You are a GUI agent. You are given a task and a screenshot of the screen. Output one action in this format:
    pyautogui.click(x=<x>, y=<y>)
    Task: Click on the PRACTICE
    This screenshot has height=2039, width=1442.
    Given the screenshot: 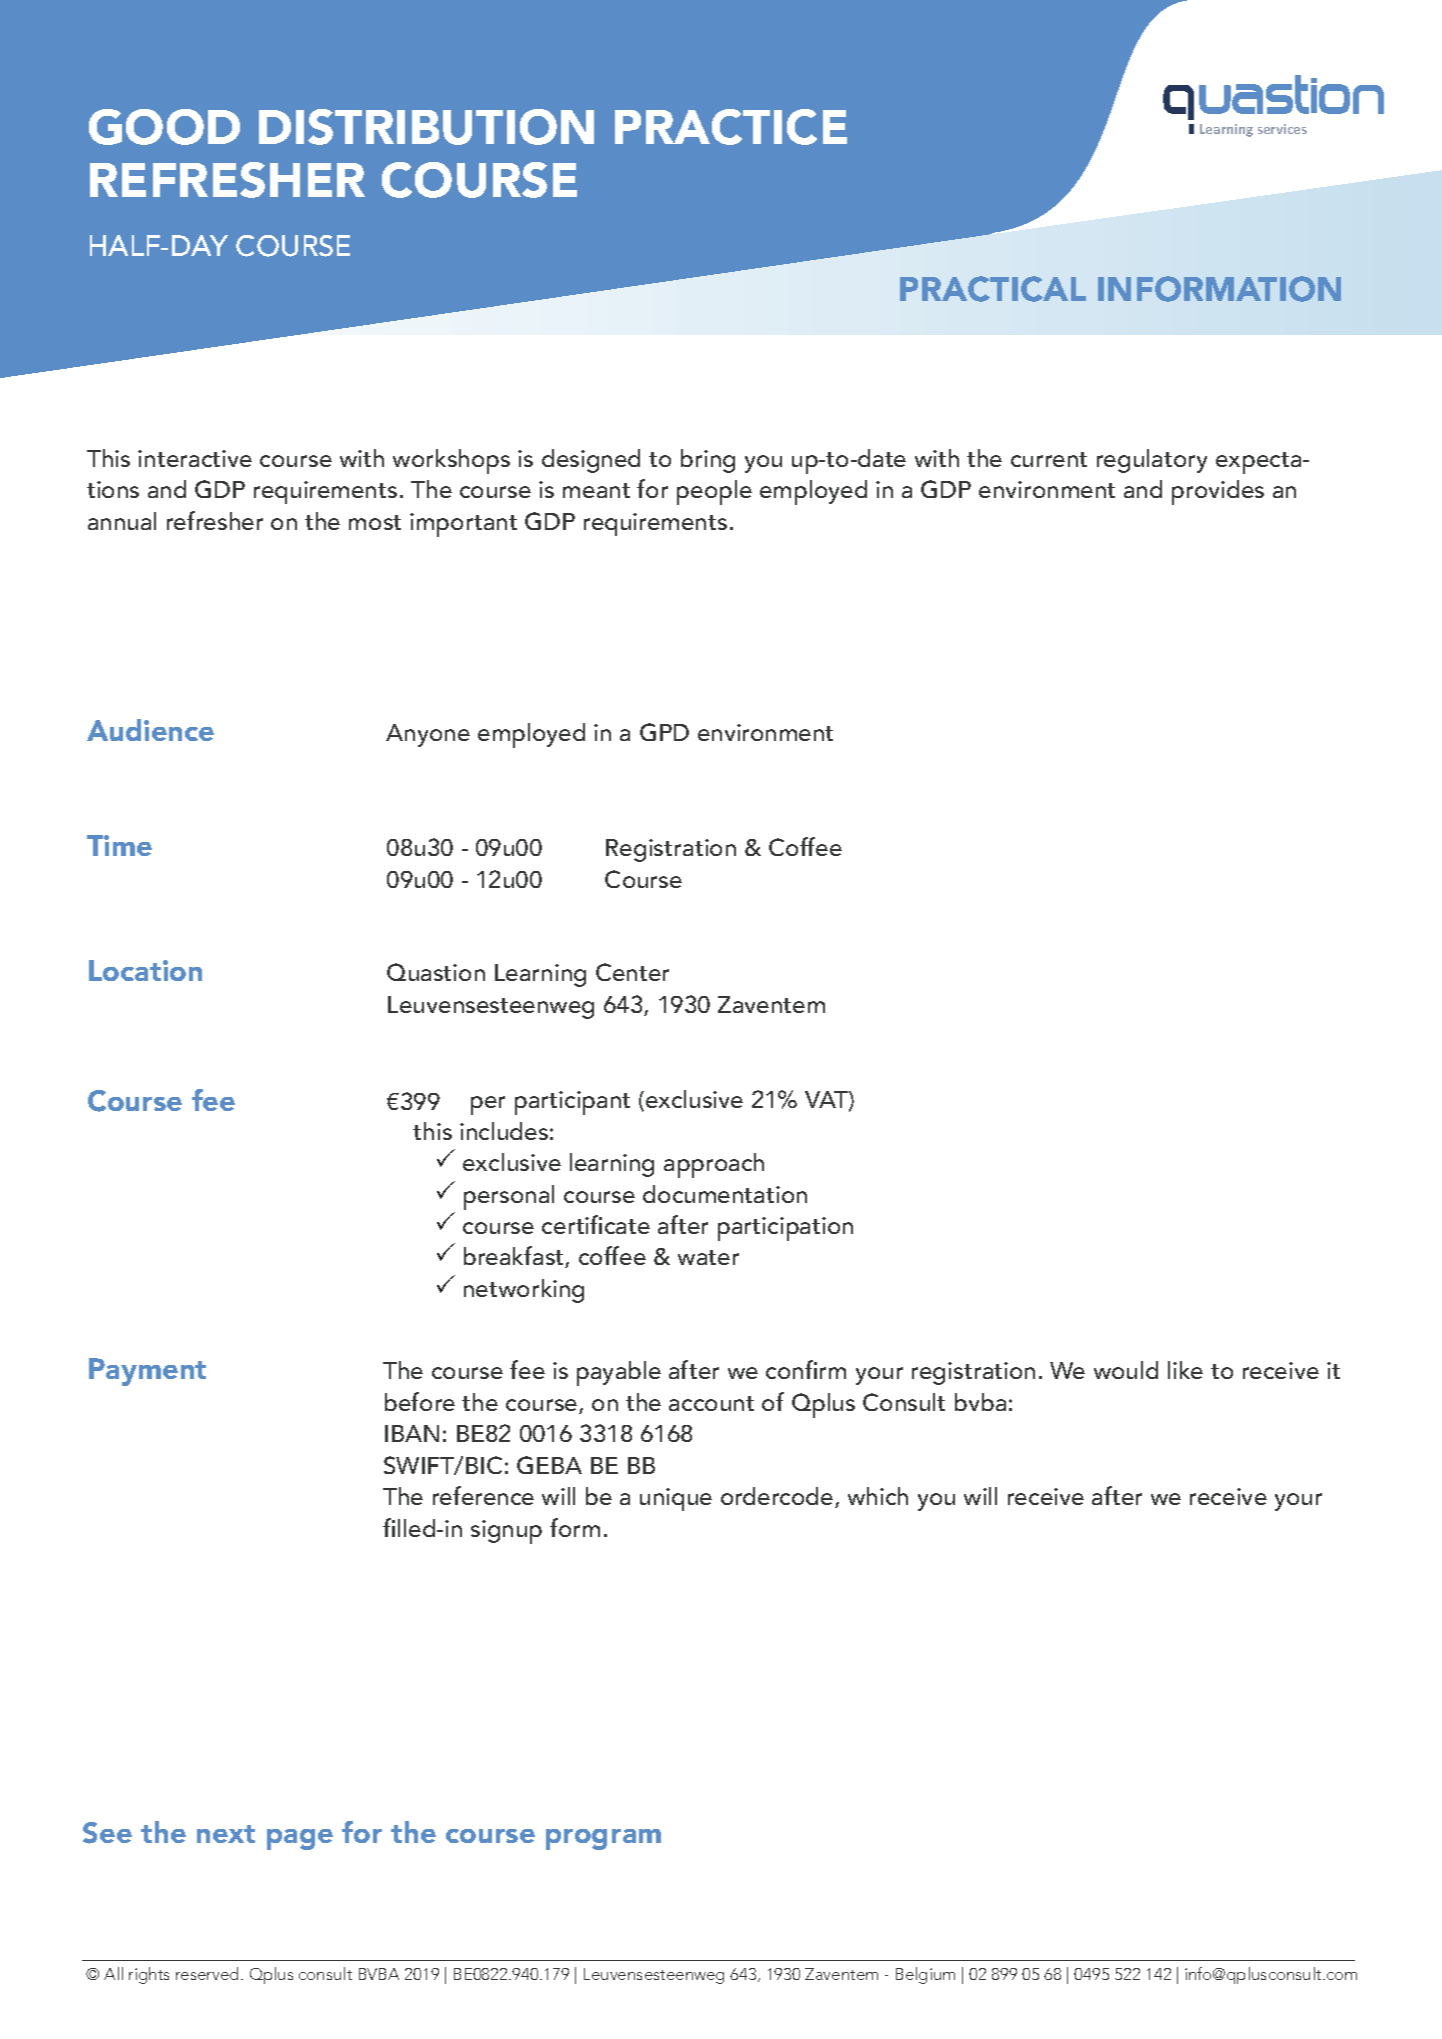 What is the action you would take?
    pyautogui.click(x=731, y=127)
